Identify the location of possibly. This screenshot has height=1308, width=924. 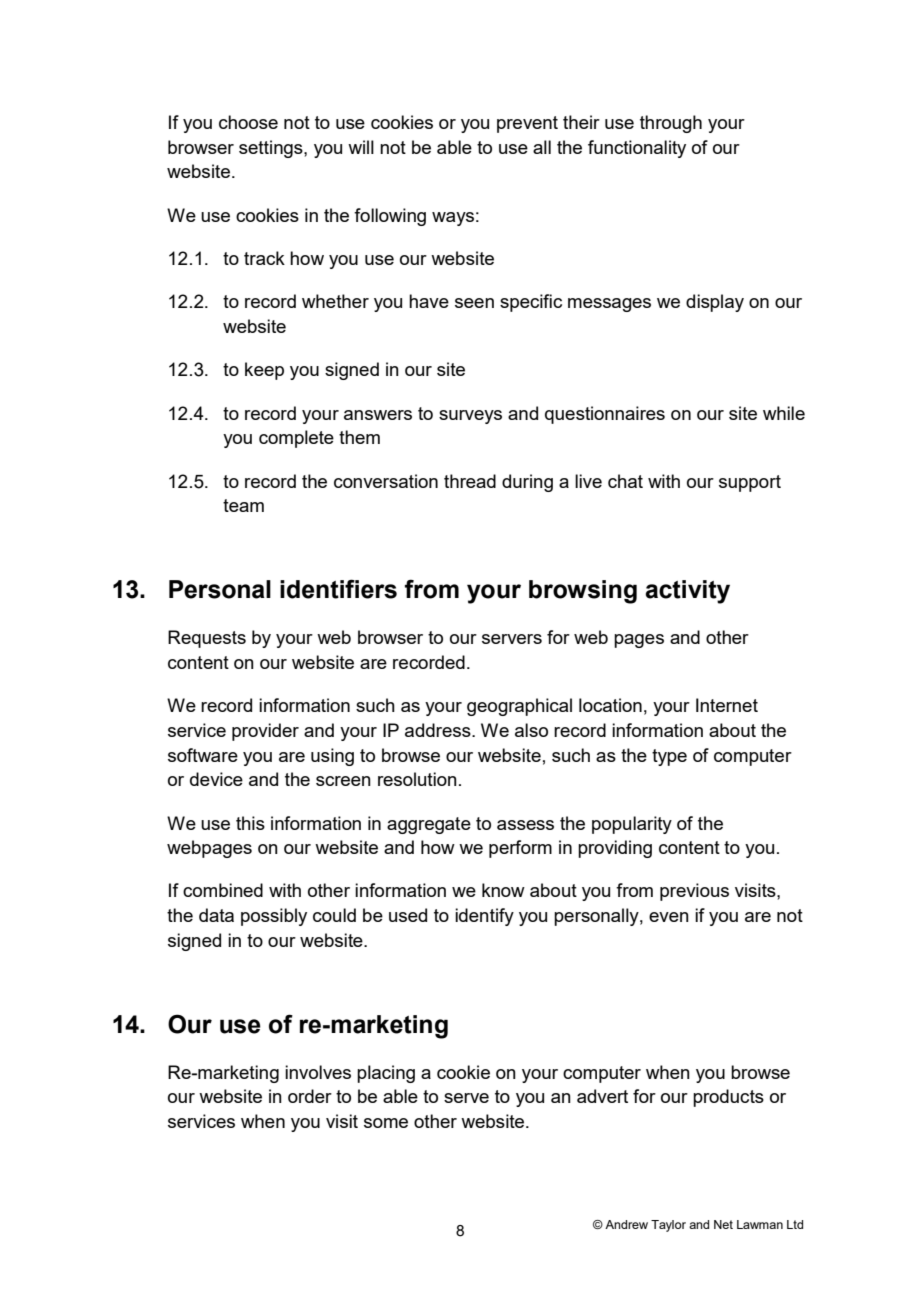
(274, 917).
